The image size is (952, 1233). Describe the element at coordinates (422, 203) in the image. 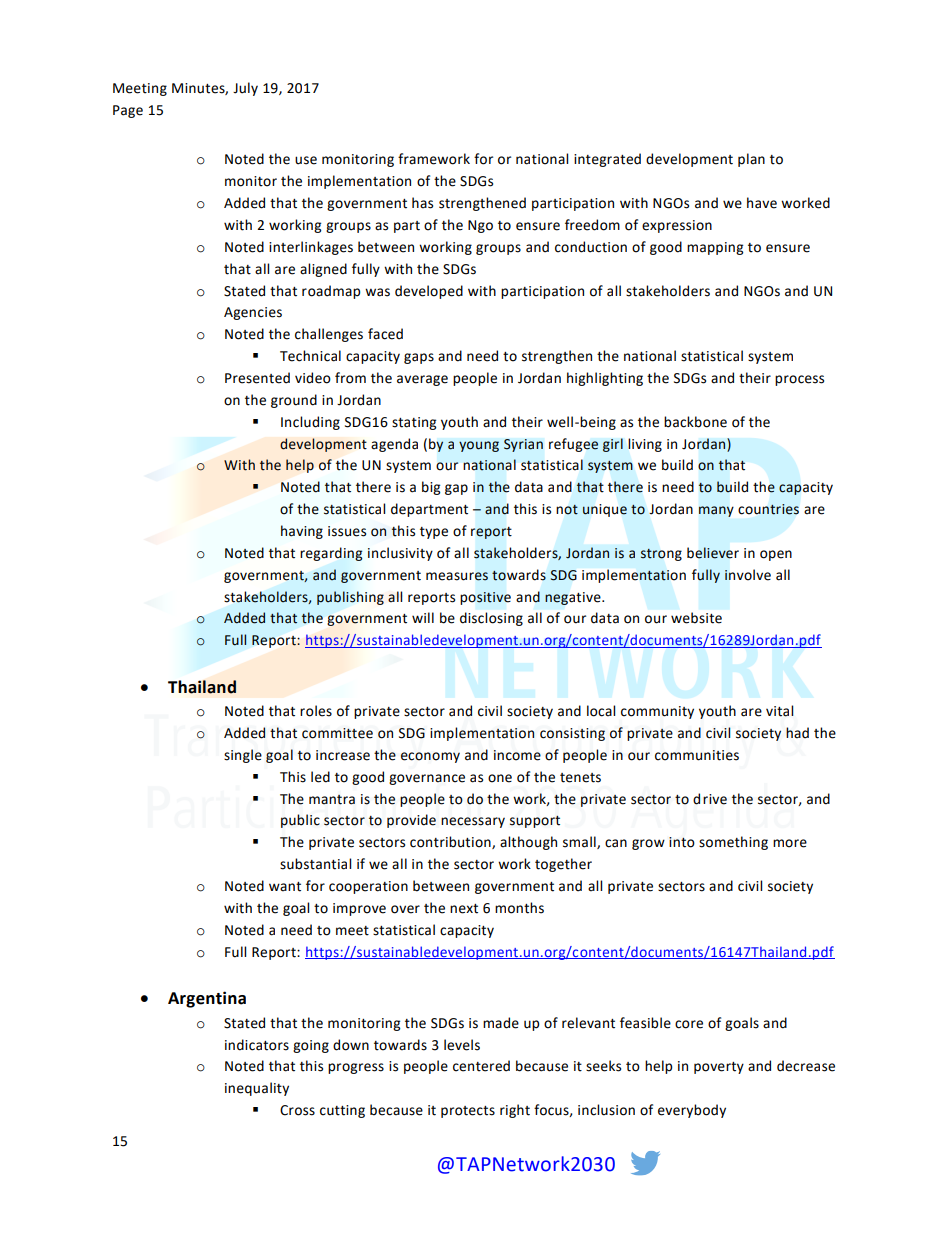

I see `has` at that location.
